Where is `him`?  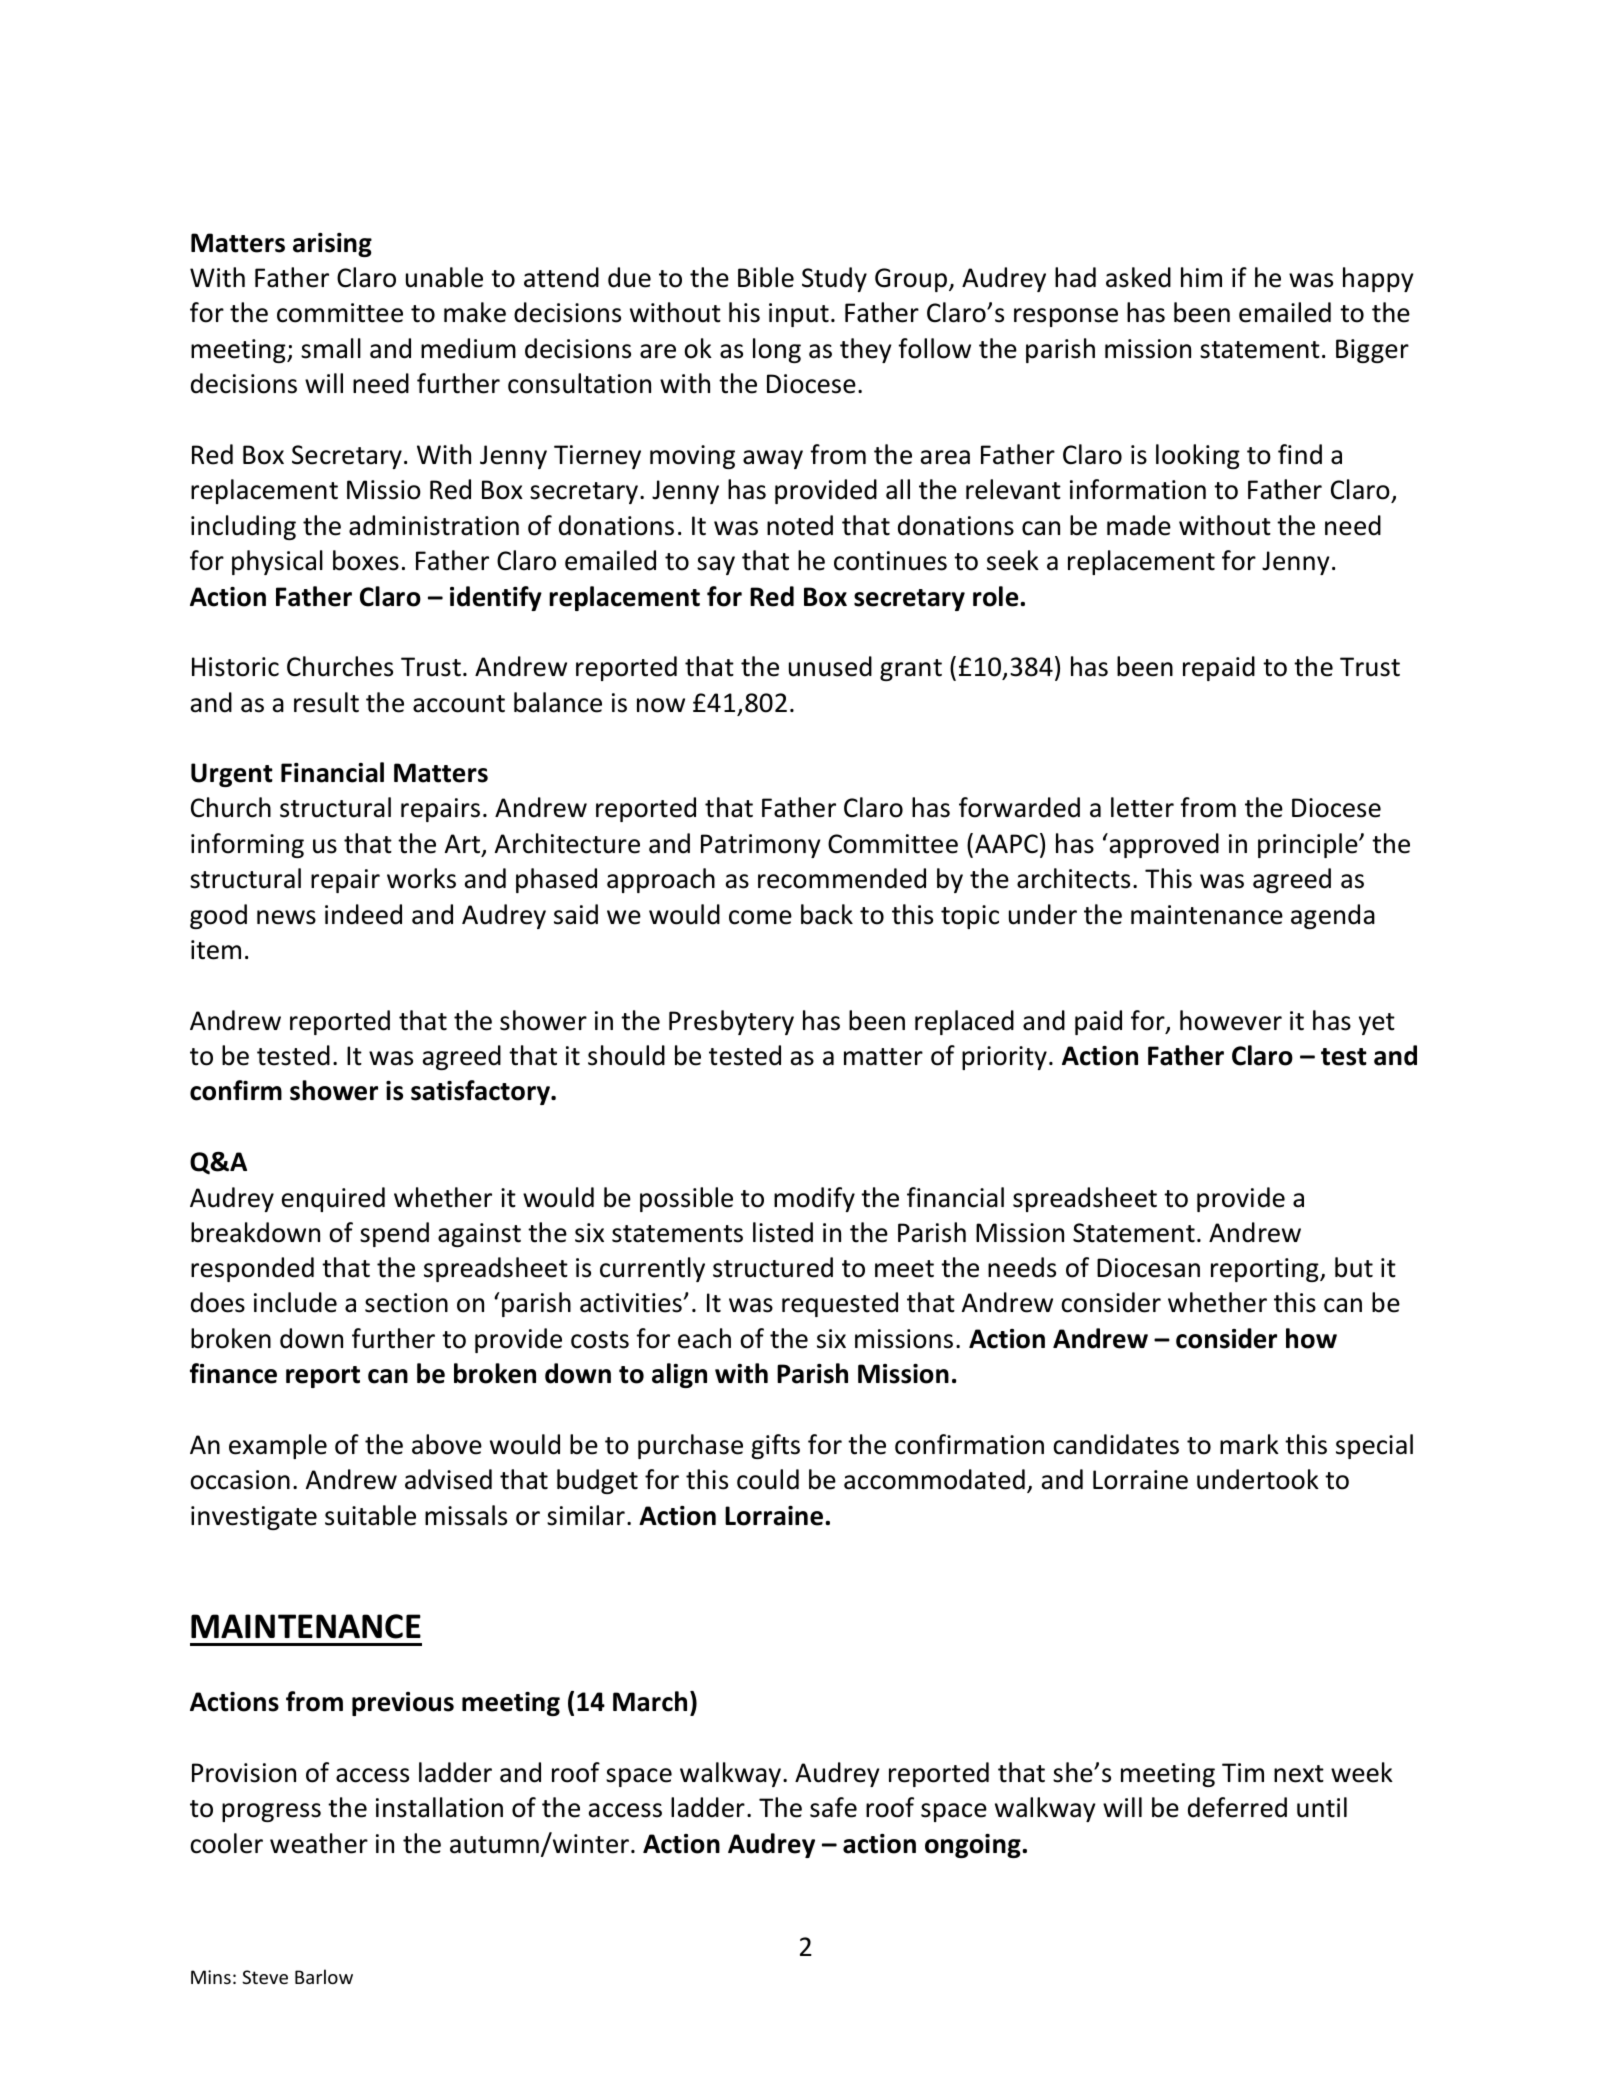 him is located at coordinates (1201, 277).
